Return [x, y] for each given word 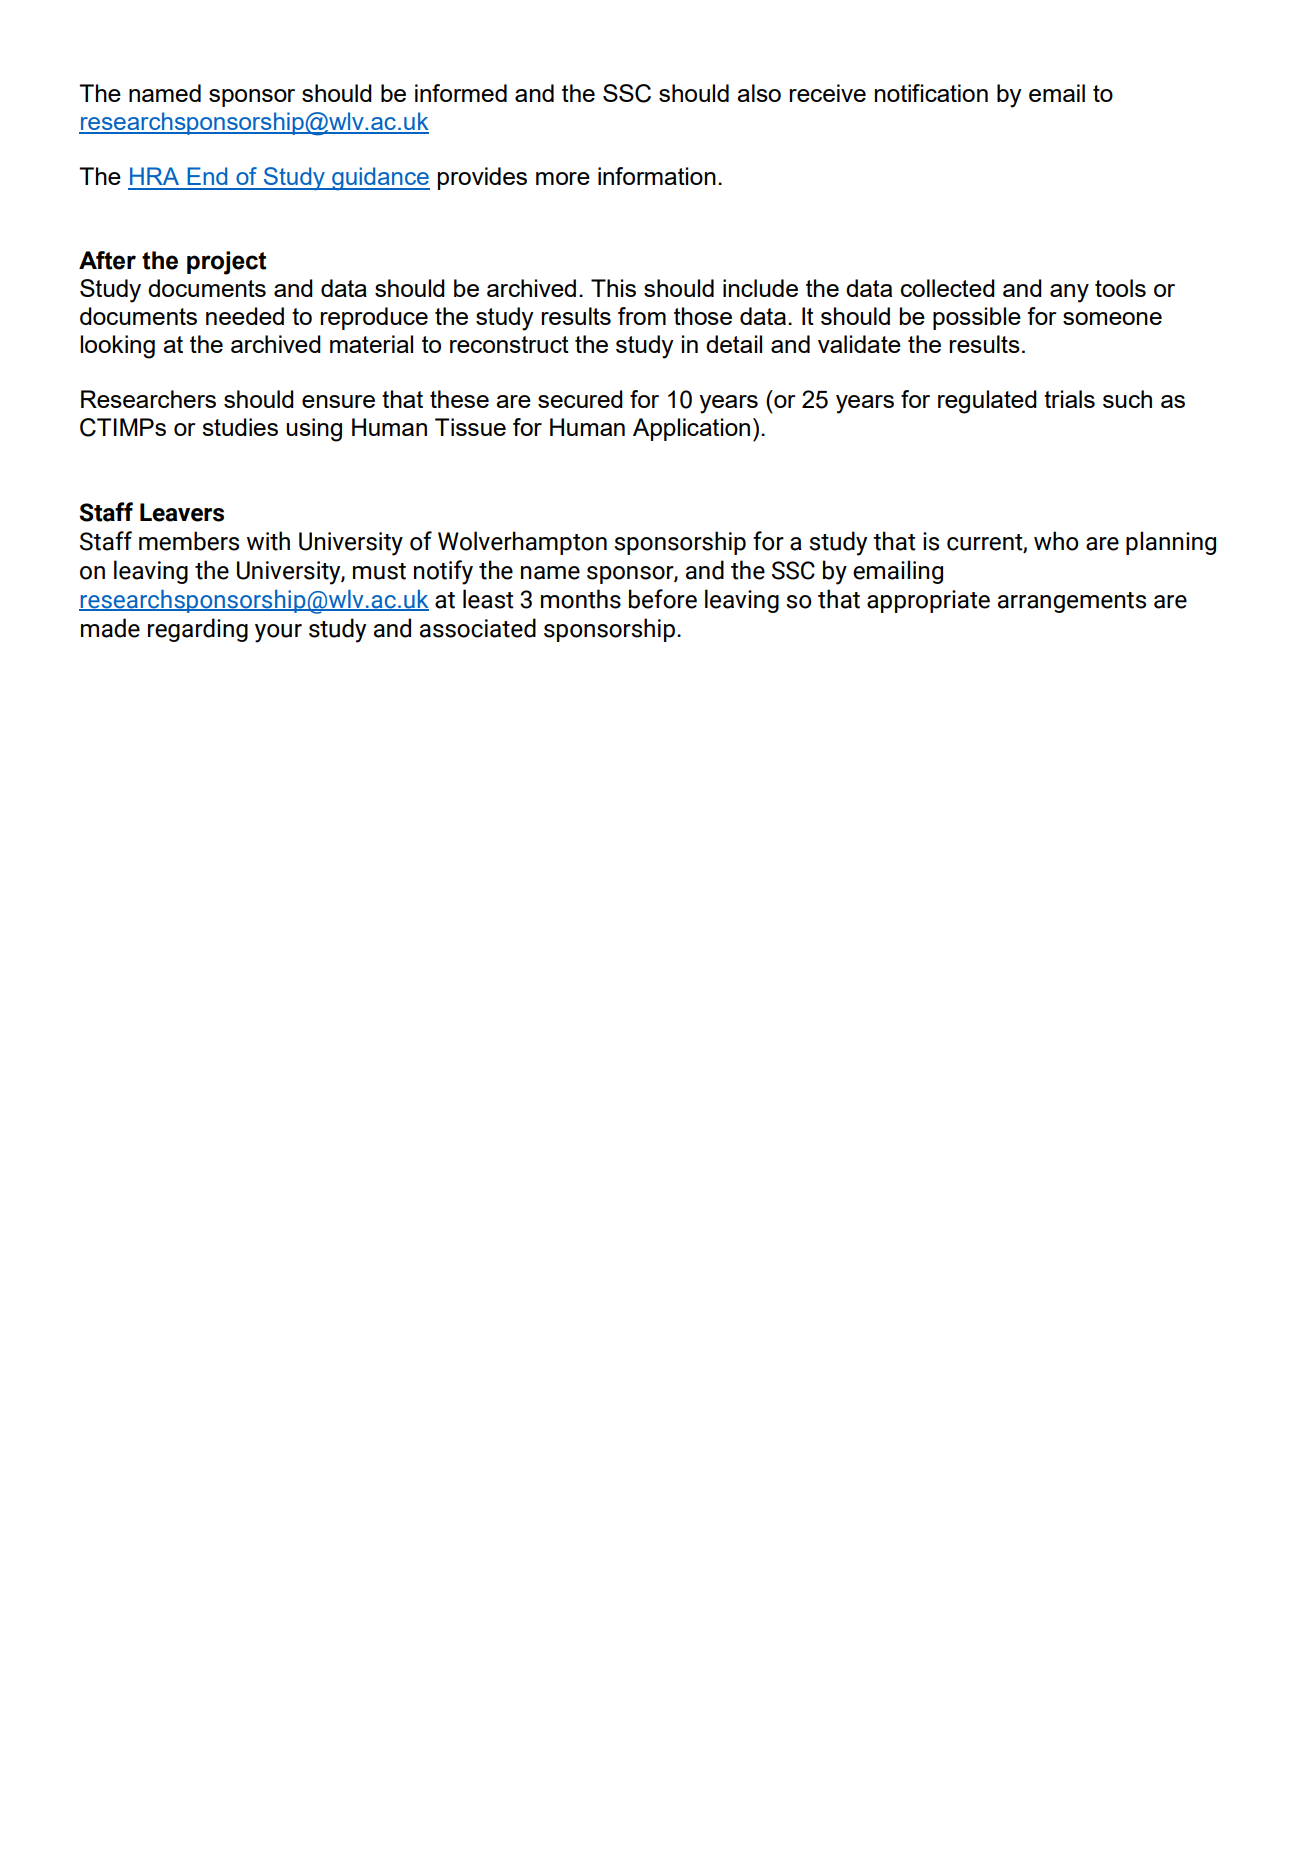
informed [461, 93]
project [227, 263]
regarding [198, 630]
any [1069, 293]
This [613, 288]
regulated [987, 402]
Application [691, 429]
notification [931, 93]
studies [240, 427]
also [759, 93]
